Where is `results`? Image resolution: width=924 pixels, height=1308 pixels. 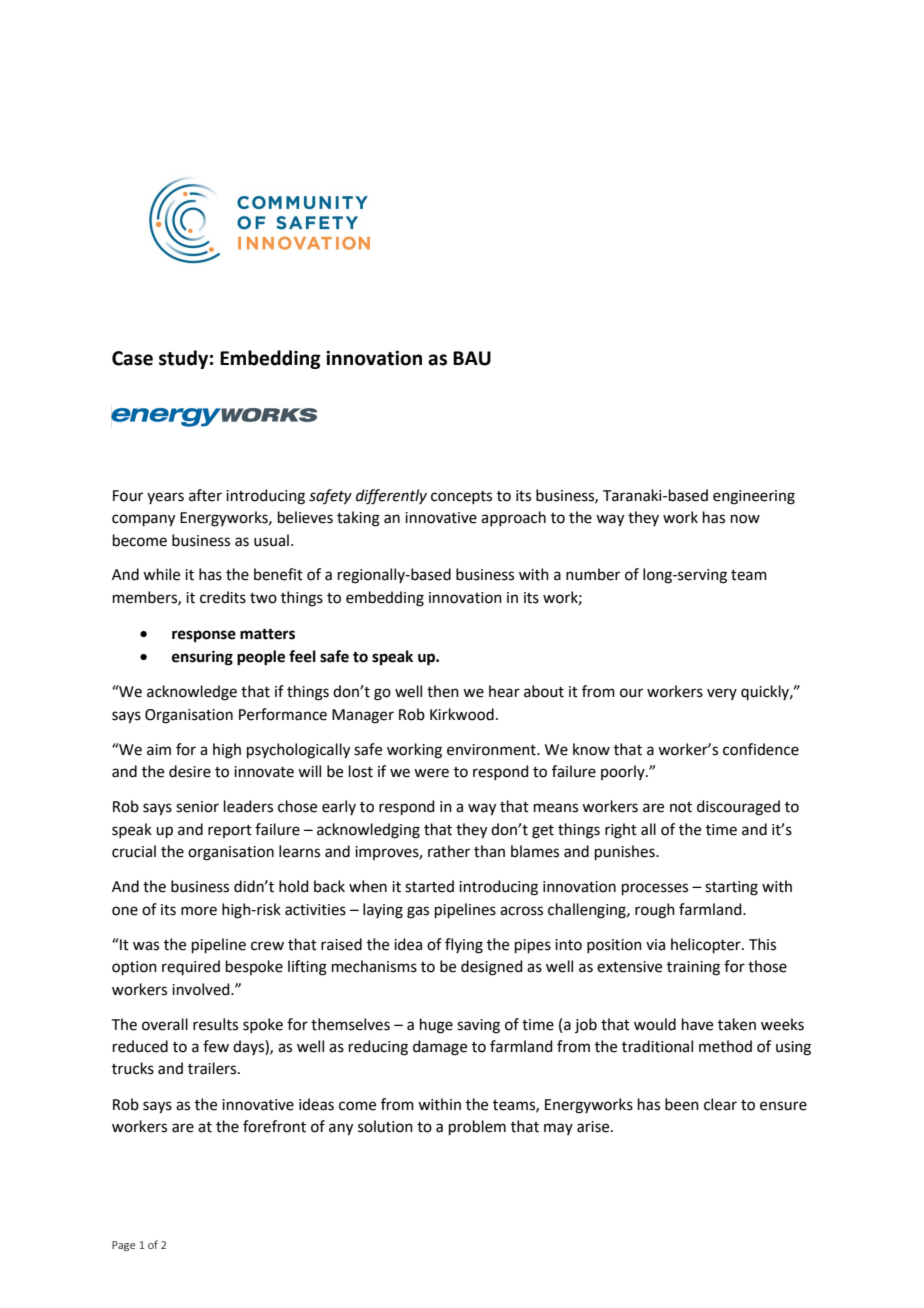
results is located at coordinates (215, 1024).
